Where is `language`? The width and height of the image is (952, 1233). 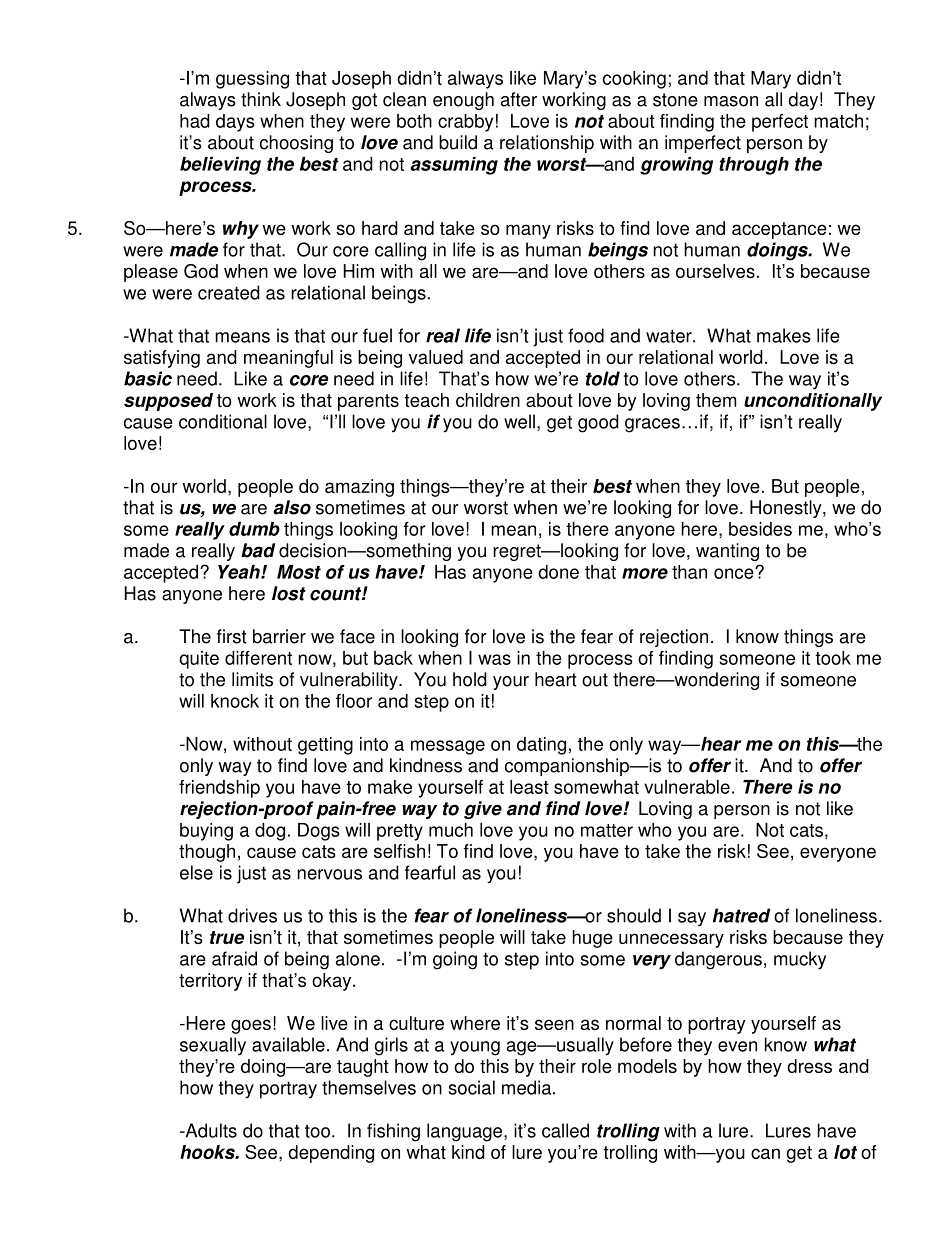 language is located at coordinates (466, 1132).
